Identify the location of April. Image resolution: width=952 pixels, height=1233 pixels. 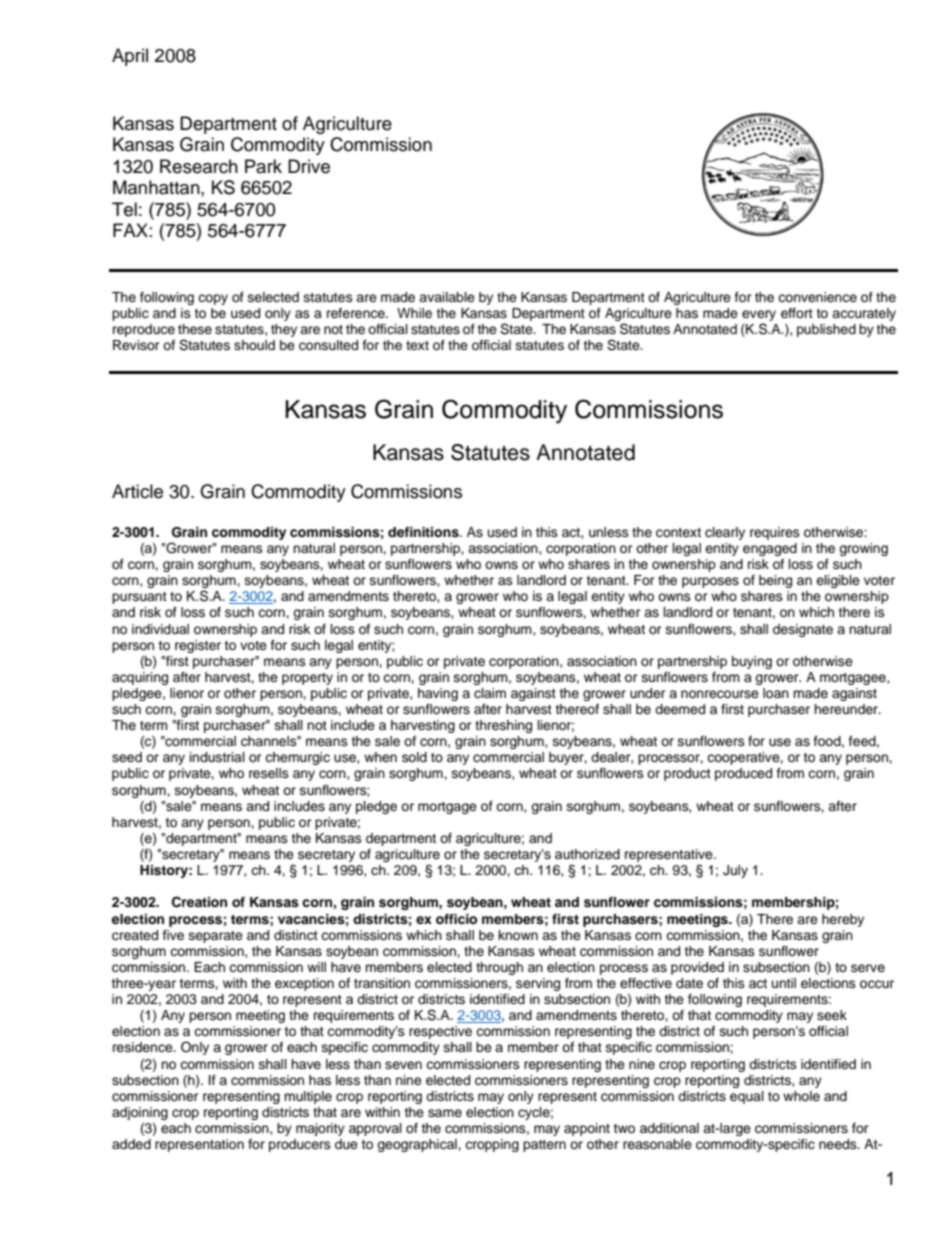
(130, 57).
